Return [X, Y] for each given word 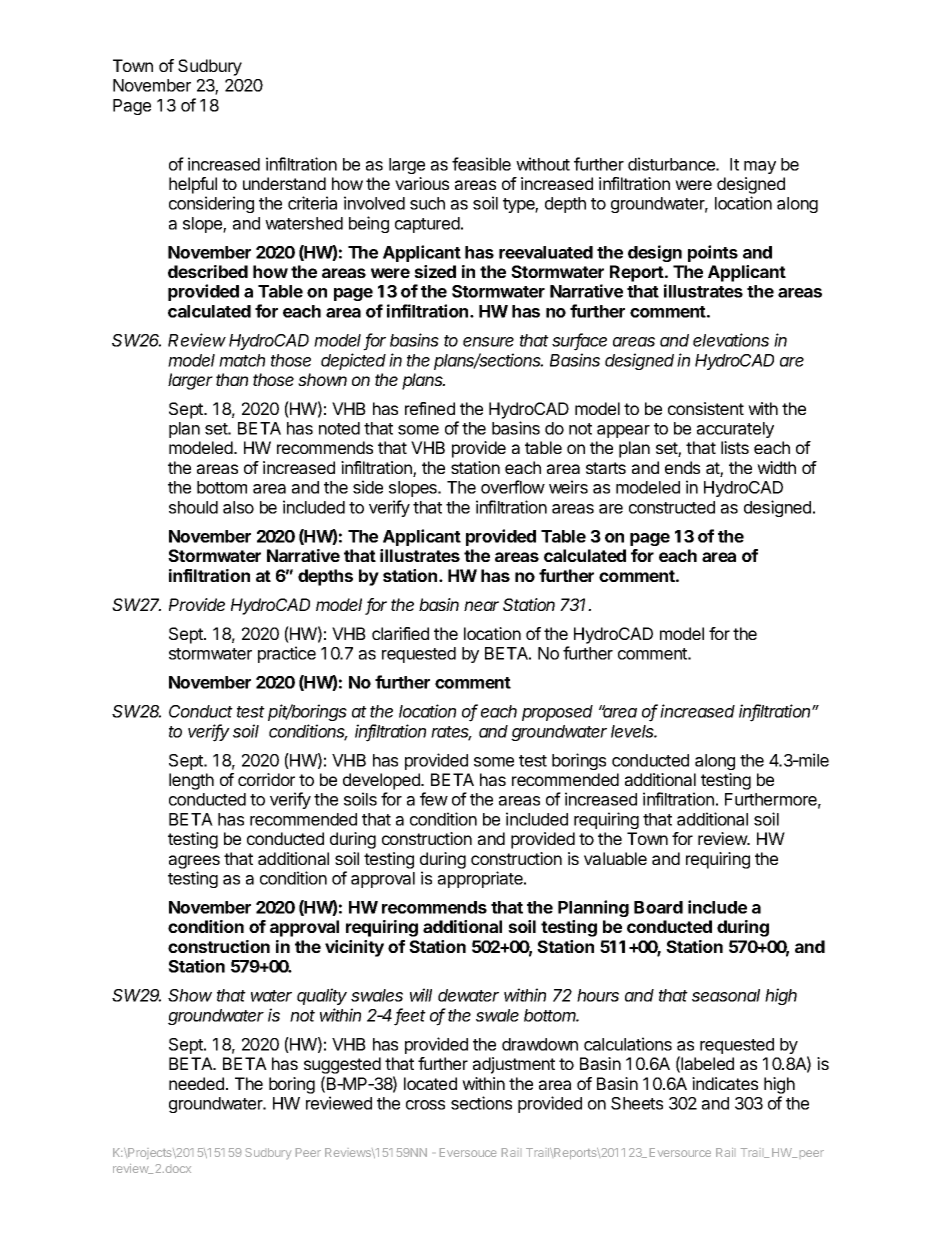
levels [634, 731]
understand [284, 183]
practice [287, 654]
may [760, 167]
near [481, 606]
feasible [481, 164]
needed [196, 1083]
